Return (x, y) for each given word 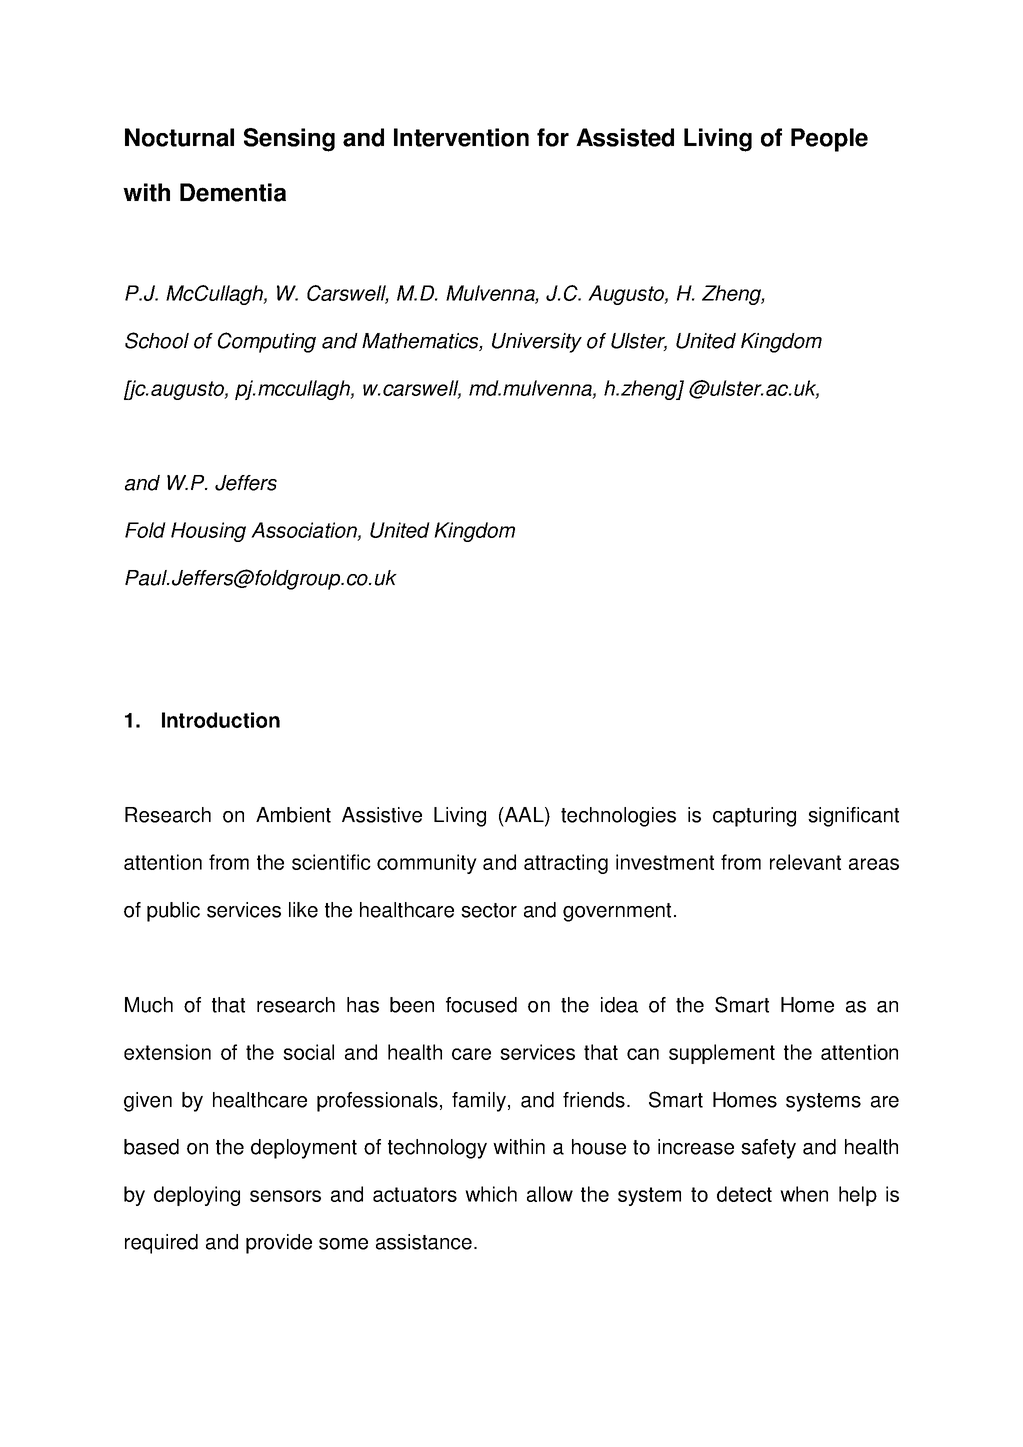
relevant (805, 862)
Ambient (293, 815)
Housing (208, 532)
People (829, 140)
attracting (566, 864)
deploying (197, 1196)
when (804, 1194)
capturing (754, 817)
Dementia (233, 192)
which (491, 1194)
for (553, 137)
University (537, 343)
